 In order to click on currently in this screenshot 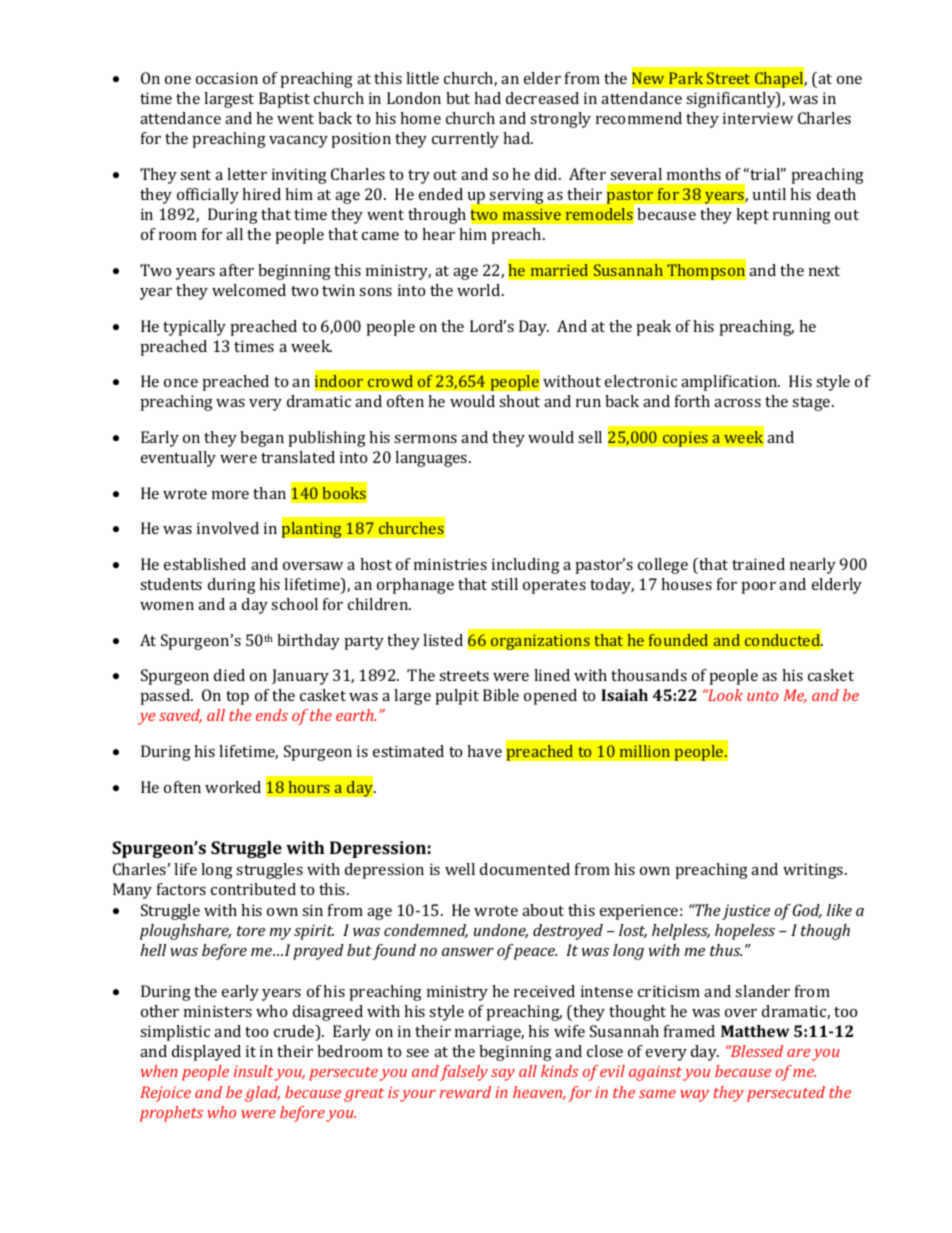, I will do `click(465, 140)`.
